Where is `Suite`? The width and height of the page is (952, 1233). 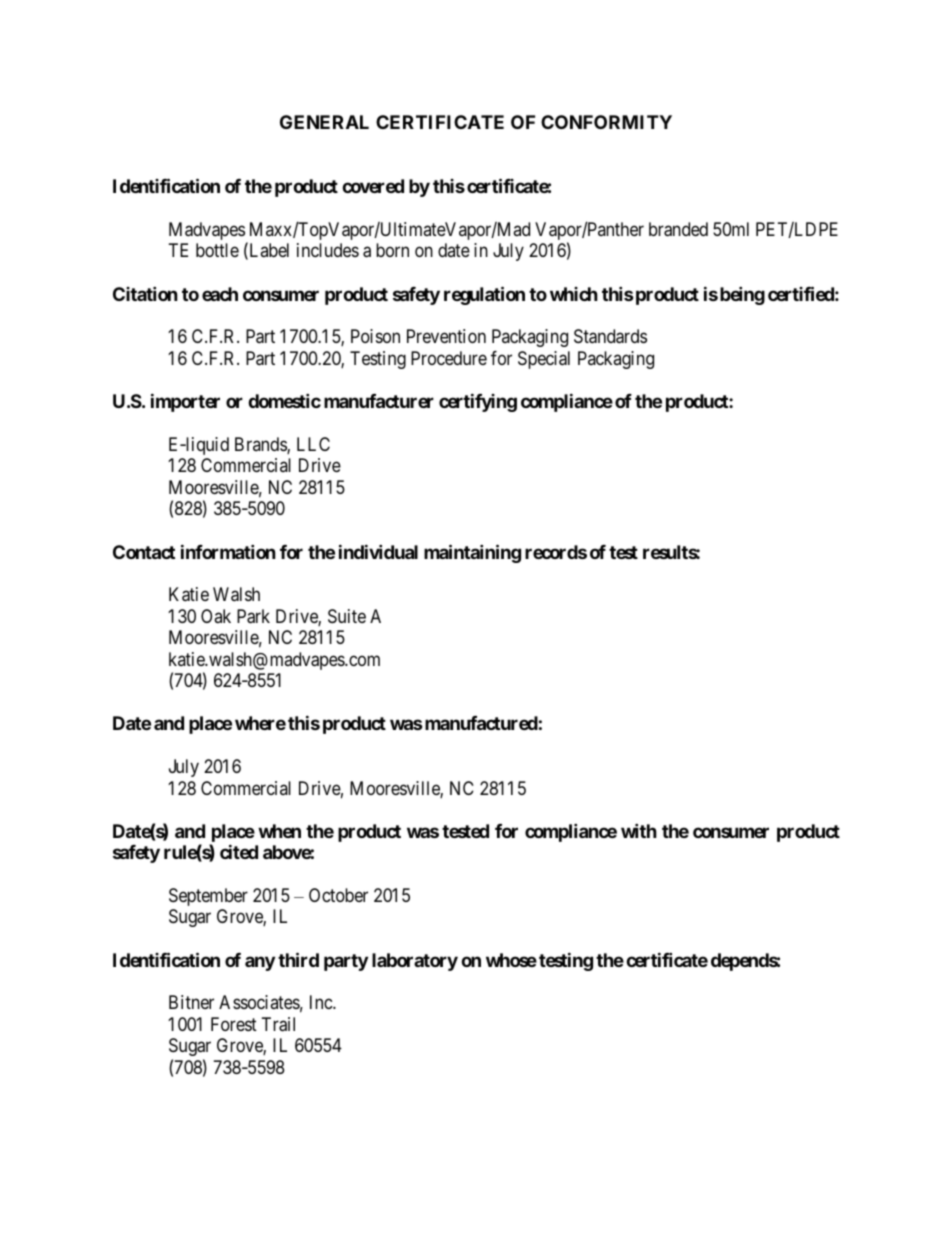 Suite is located at coordinates (347, 616).
